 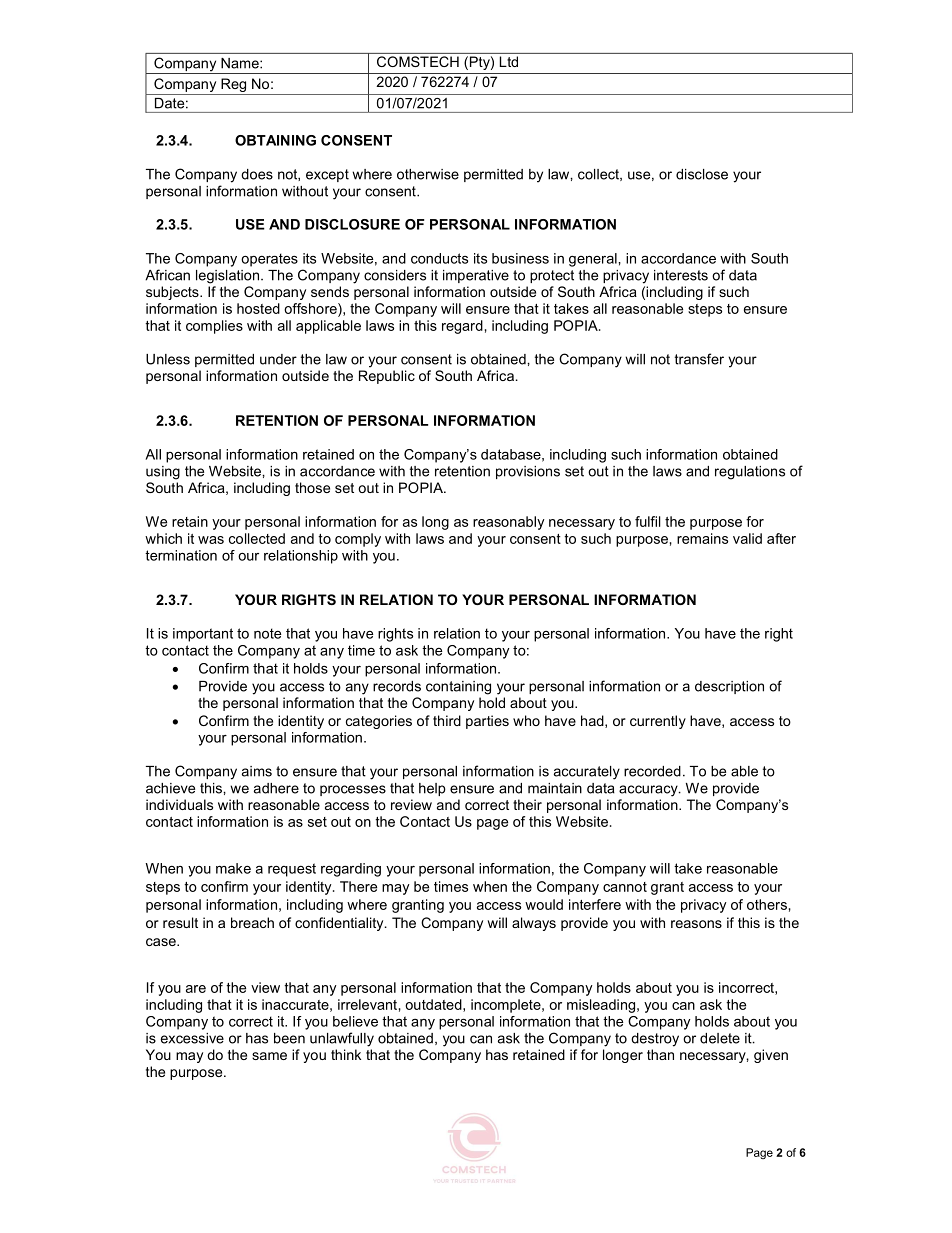 I want to click on reasonably, so click(x=509, y=523).
